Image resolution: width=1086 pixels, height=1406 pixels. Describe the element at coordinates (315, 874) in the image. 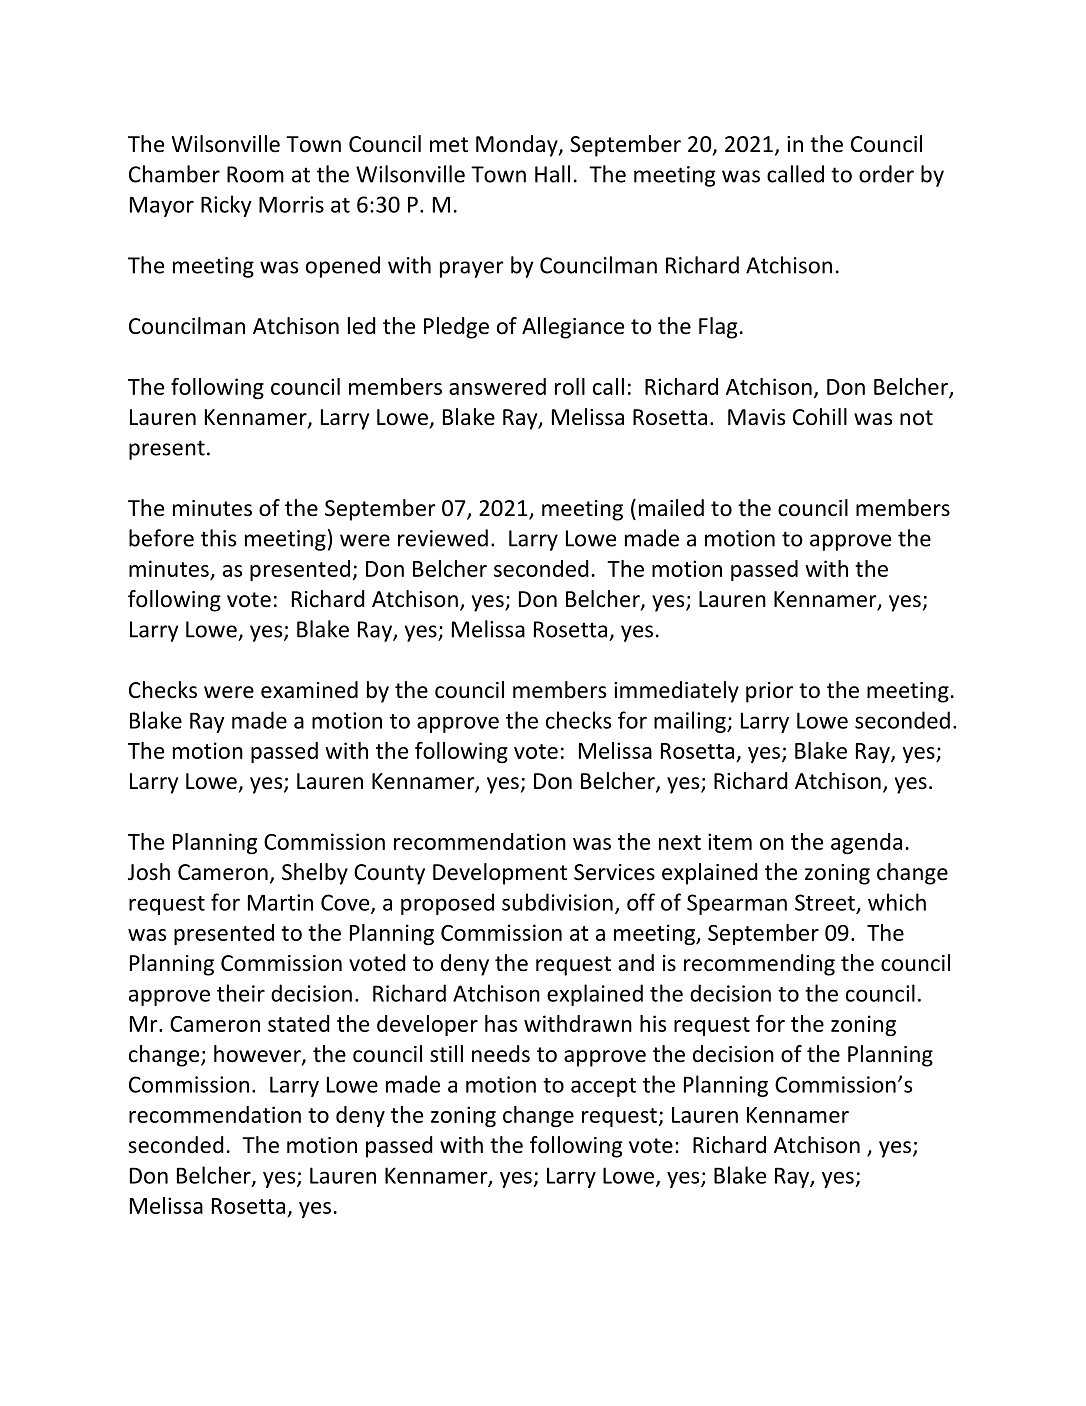

I see `Shelby` at that location.
